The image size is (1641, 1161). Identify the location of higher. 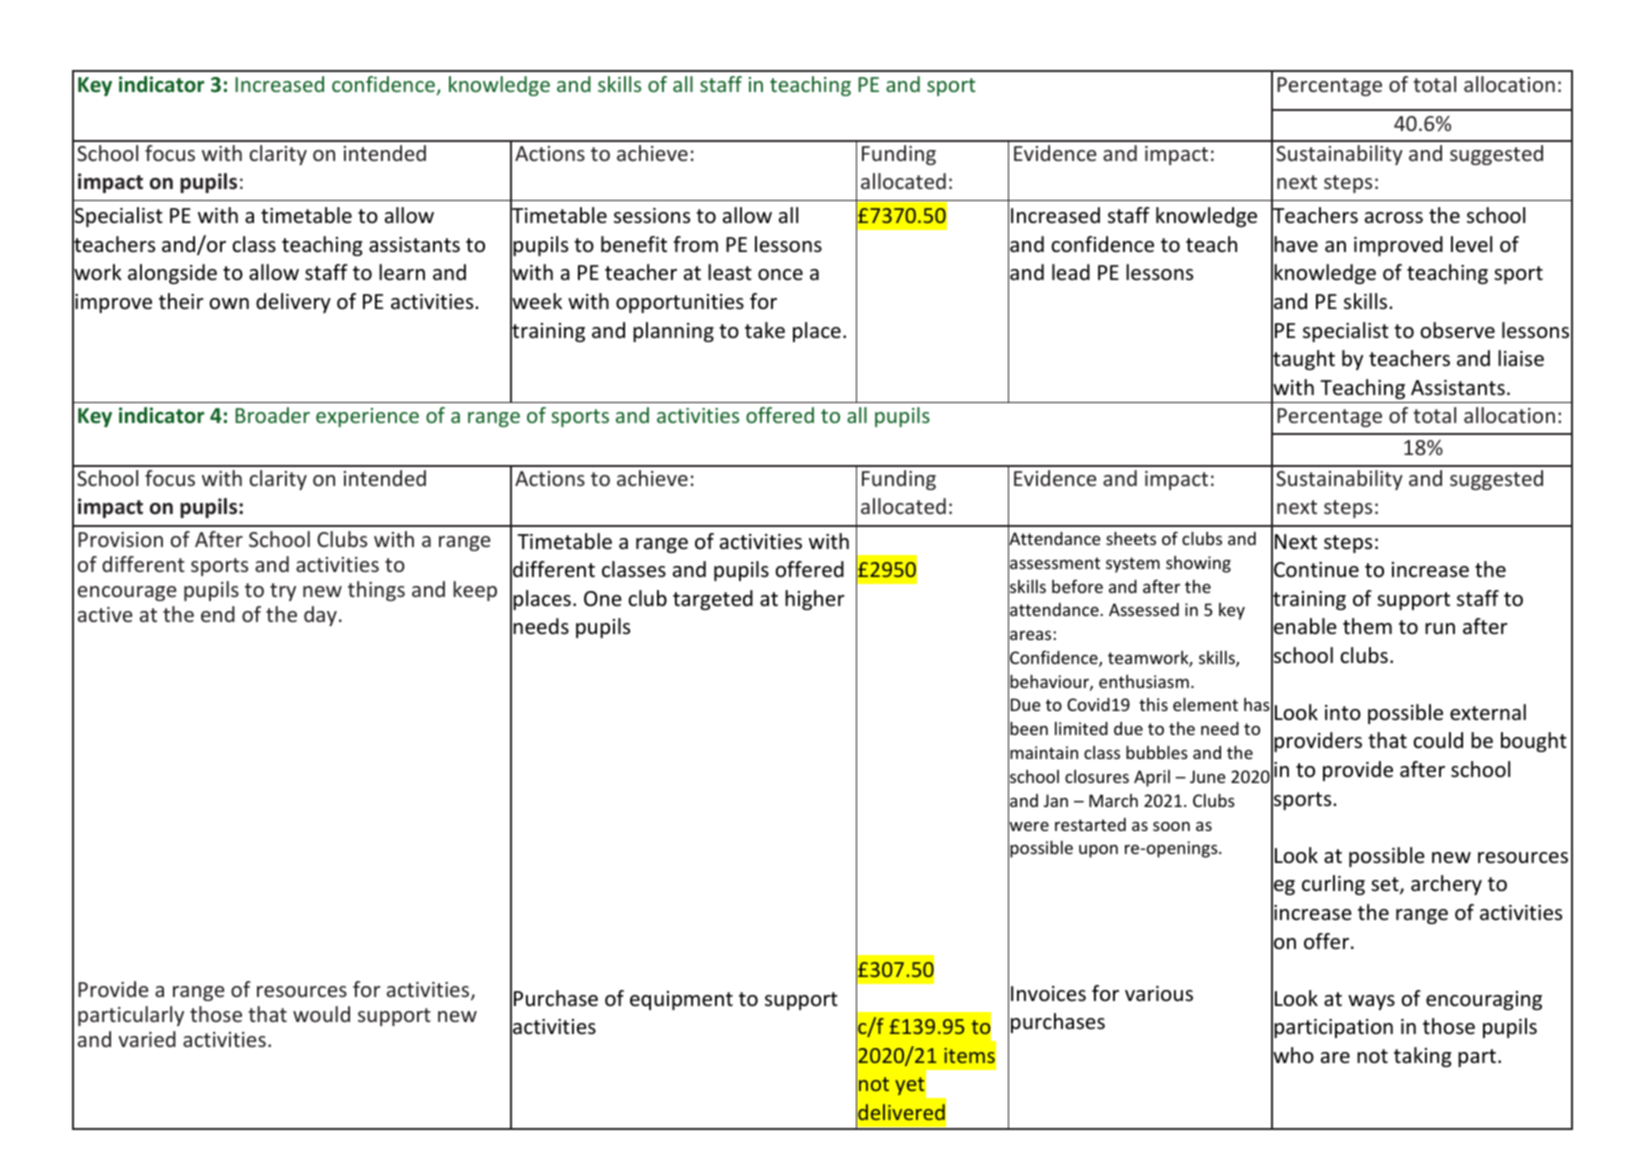
(815, 600).
